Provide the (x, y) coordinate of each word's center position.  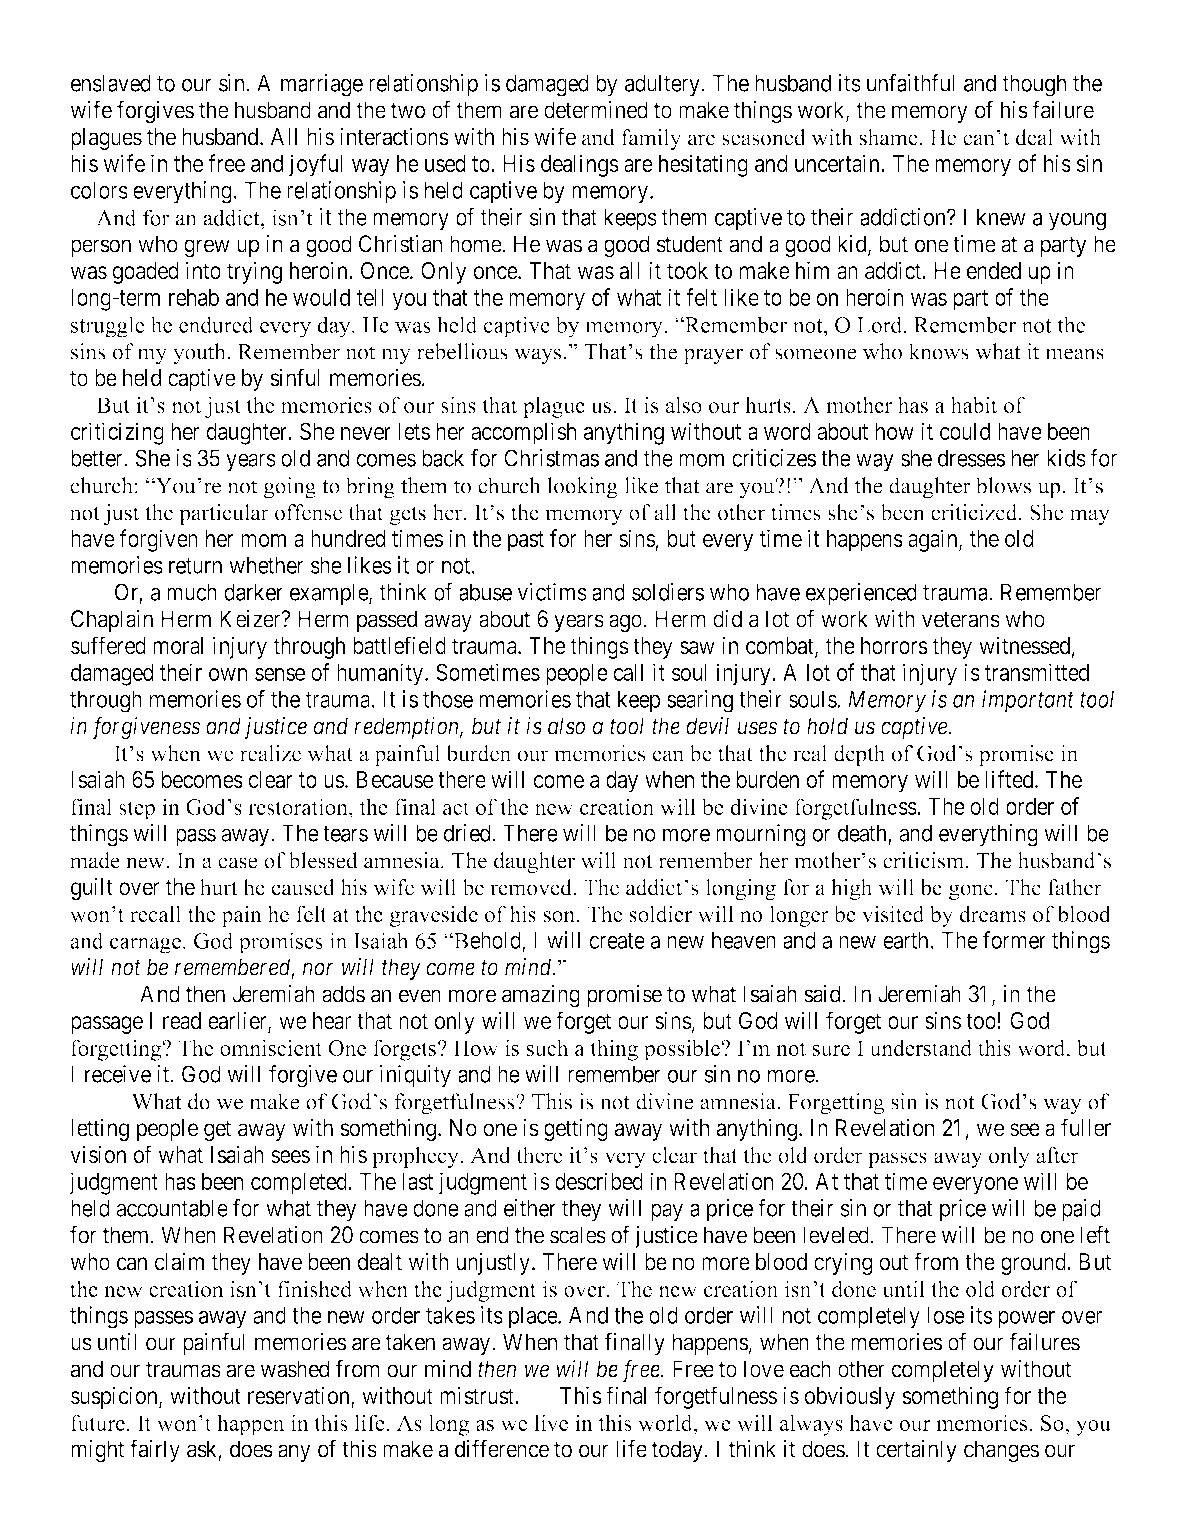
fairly (155, 1450)
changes (1001, 1451)
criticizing (117, 433)
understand (921, 1047)
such (548, 1047)
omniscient (271, 1047)
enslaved (111, 83)
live (551, 1422)
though (1034, 85)
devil (707, 726)
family (651, 139)
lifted (1011, 779)
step (137, 810)
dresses (971, 458)
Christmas (551, 458)
